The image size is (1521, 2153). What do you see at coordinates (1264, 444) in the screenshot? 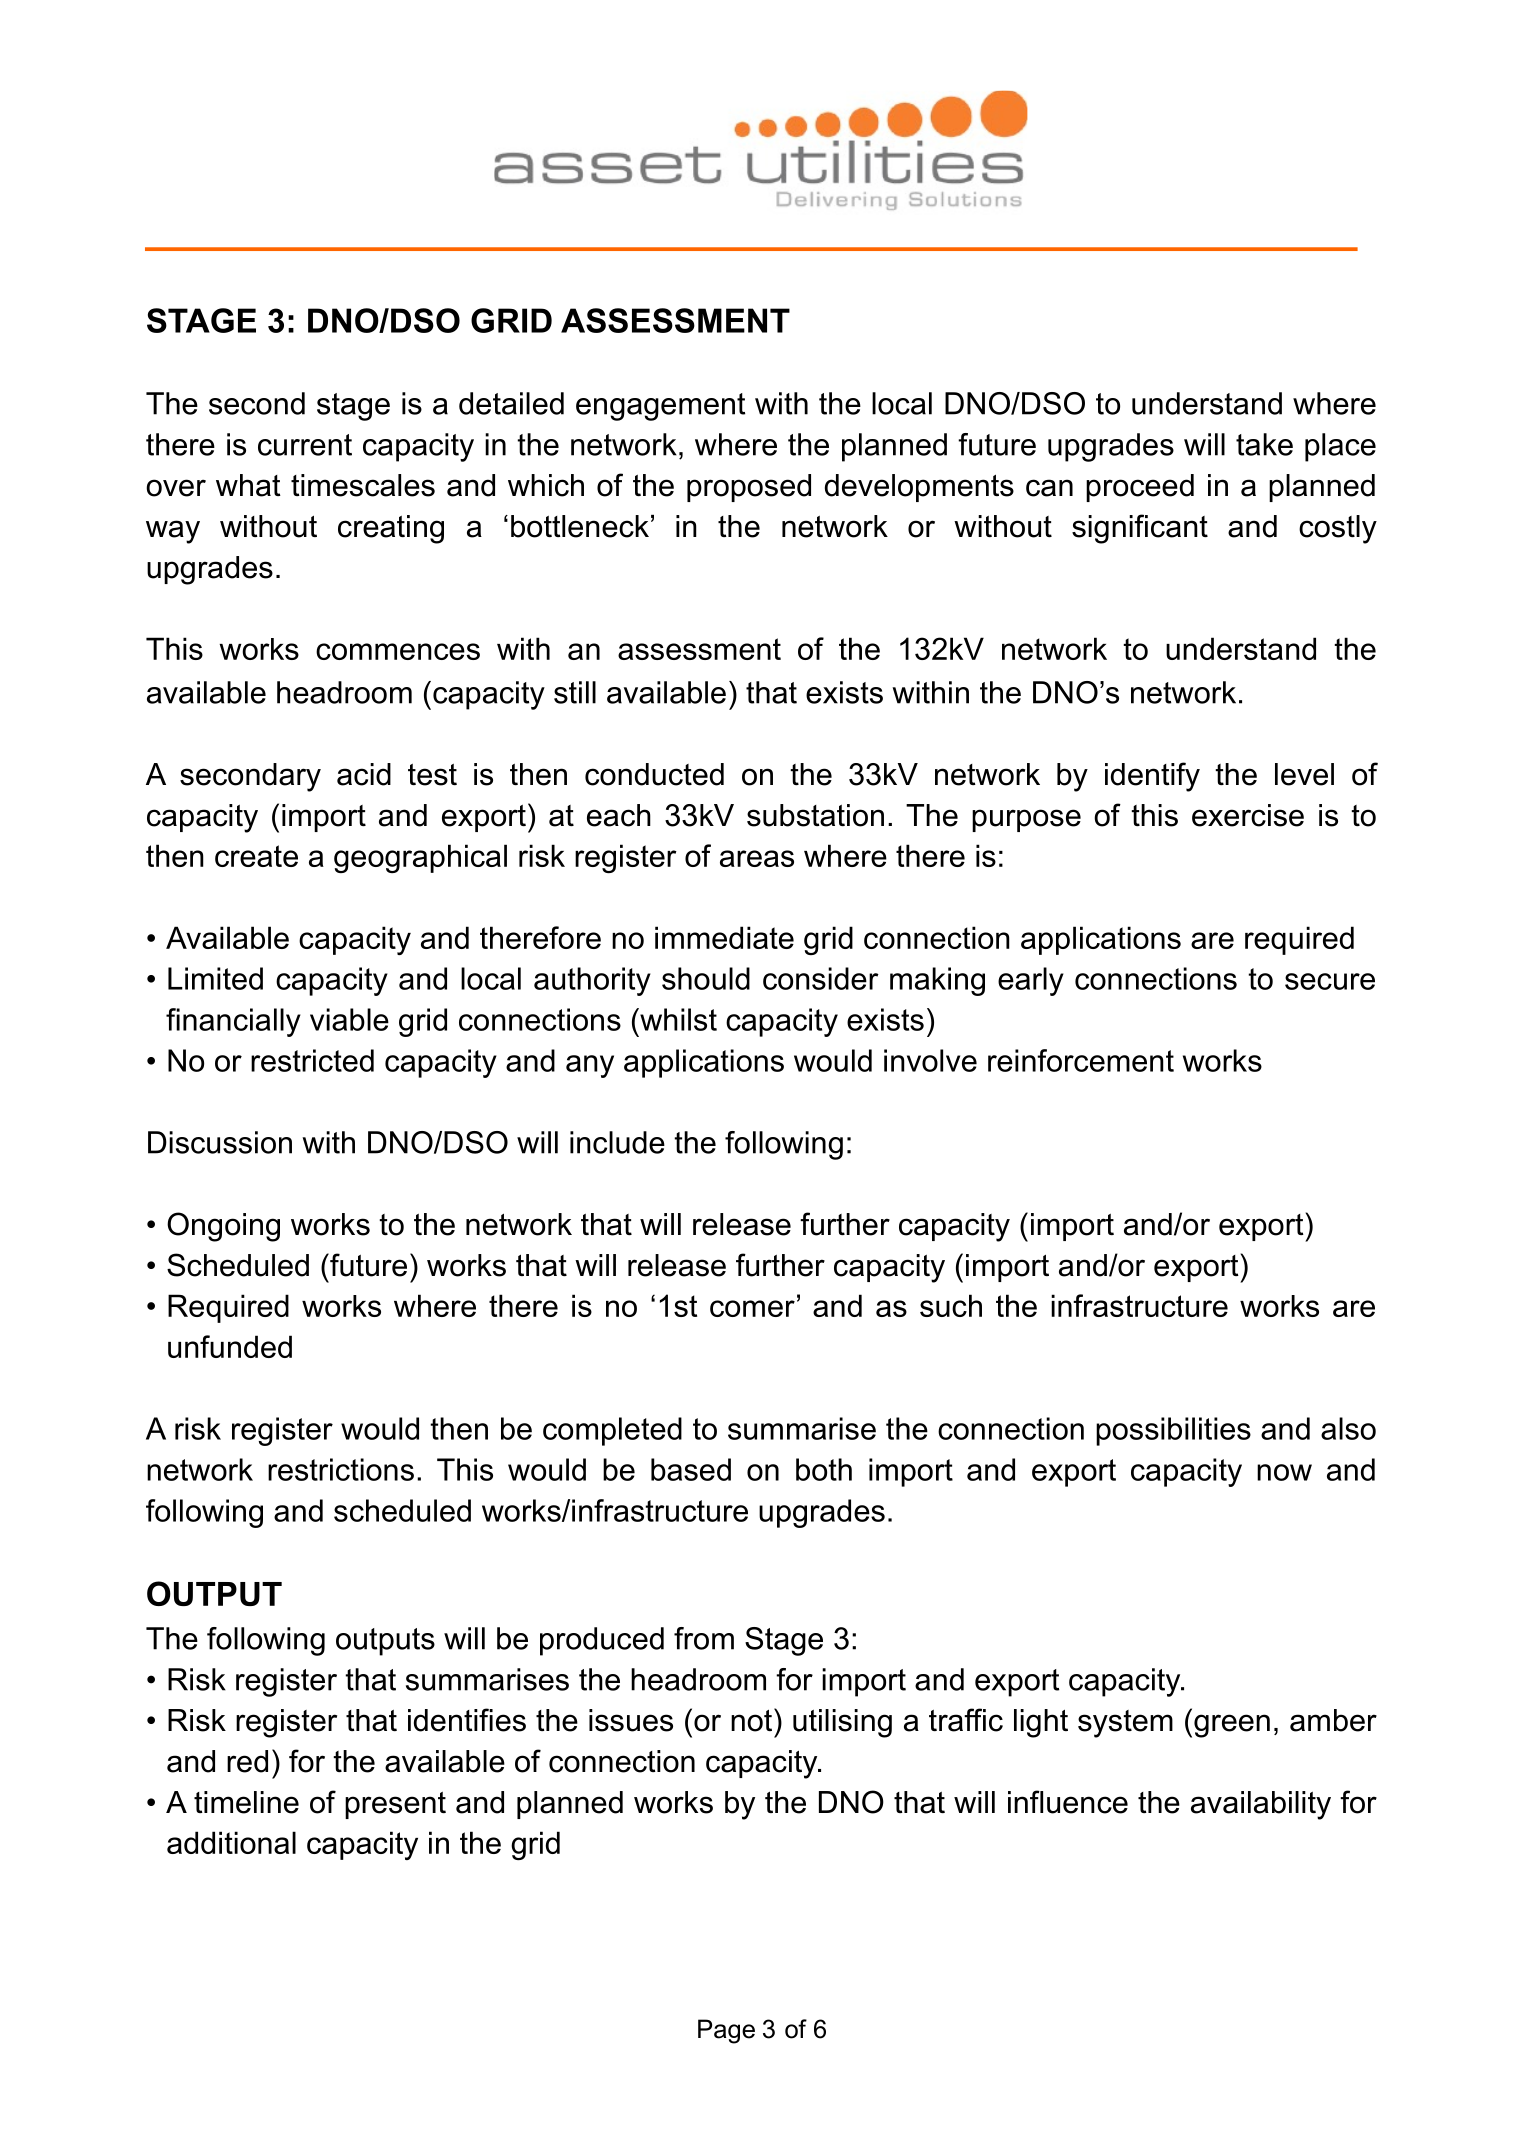
I see `take` at bounding box center [1264, 444].
